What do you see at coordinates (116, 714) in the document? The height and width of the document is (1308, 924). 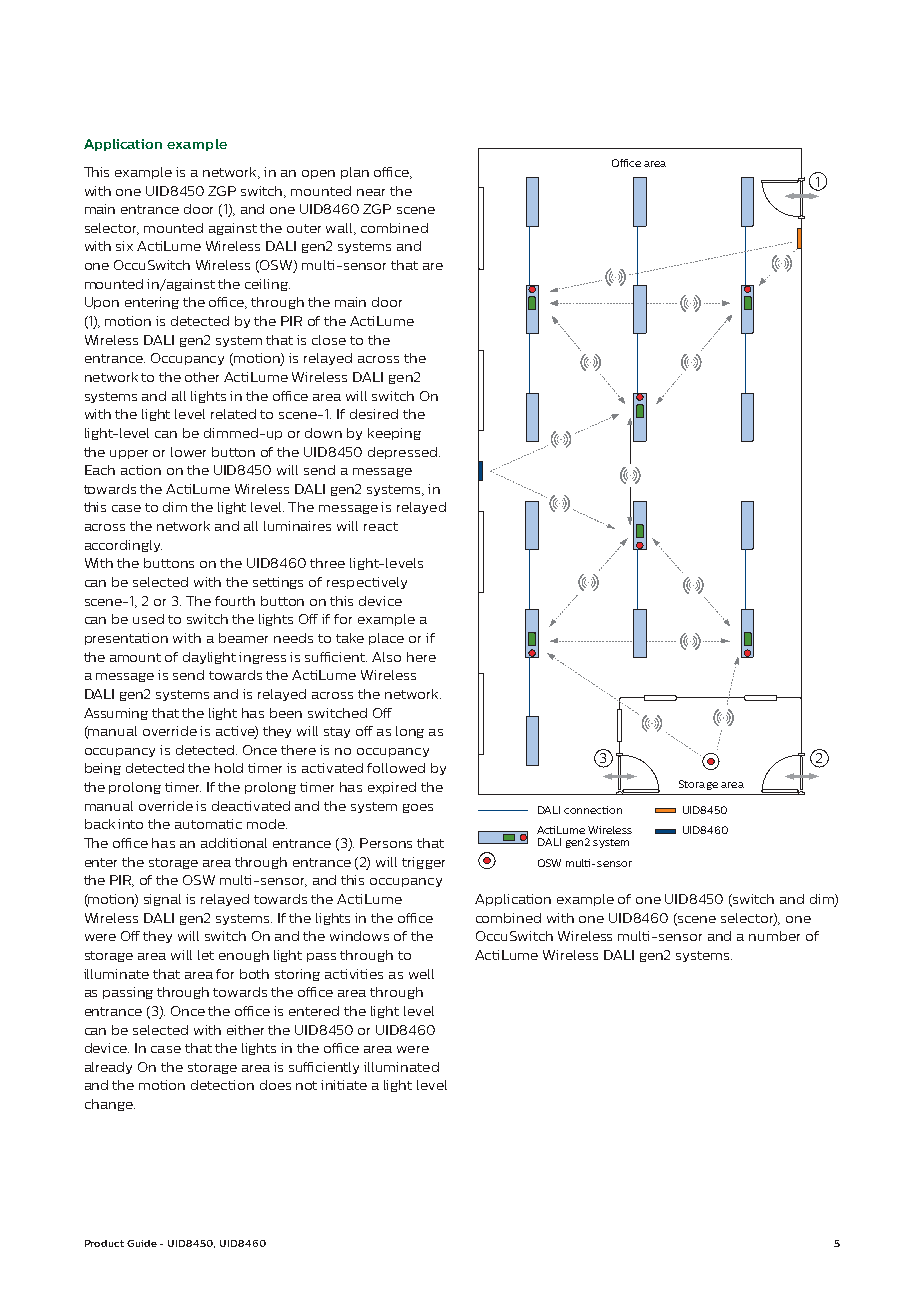 I see `Assuming` at bounding box center [116, 714].
